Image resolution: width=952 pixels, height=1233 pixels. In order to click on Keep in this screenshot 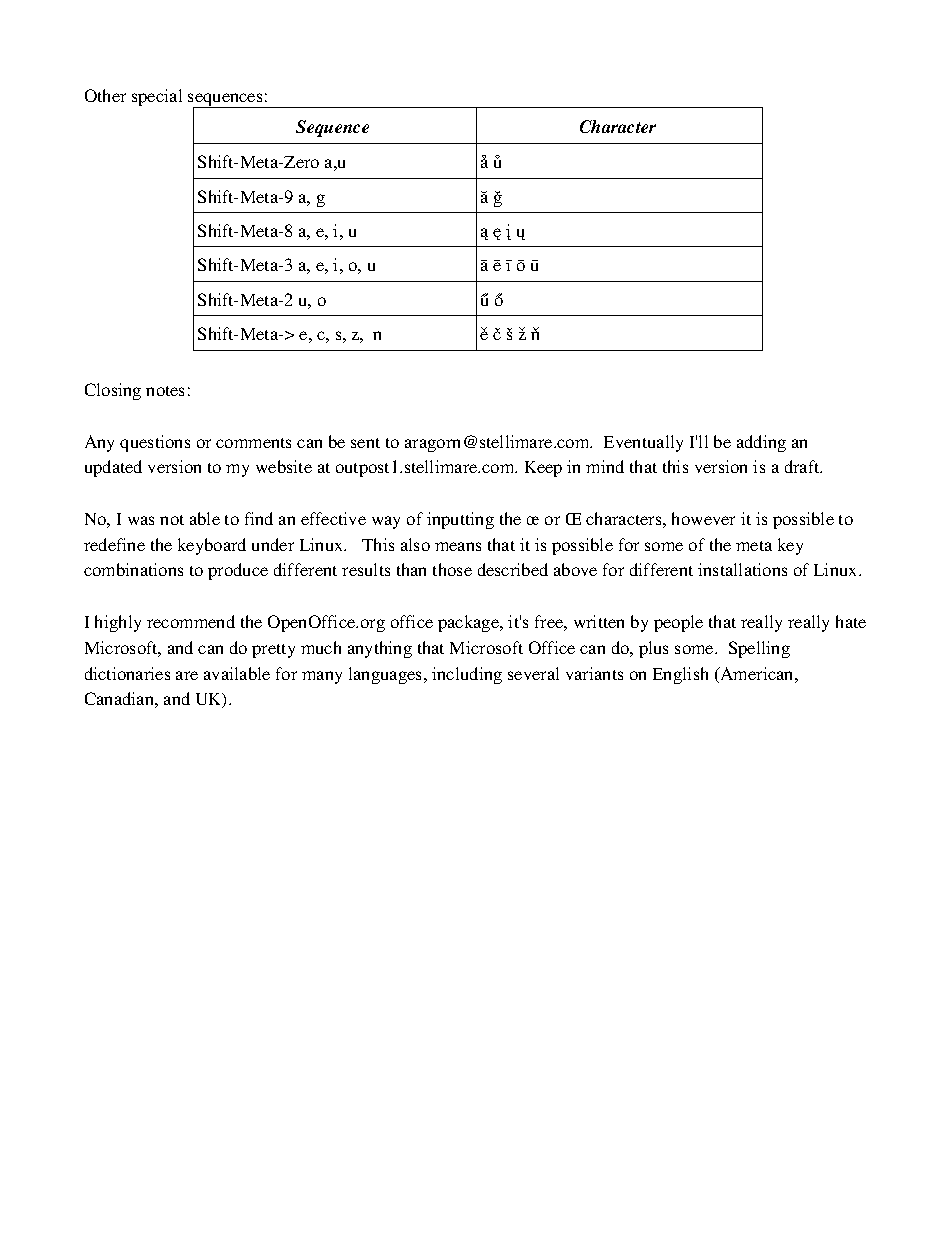, I will do `click(543, 469)`.
